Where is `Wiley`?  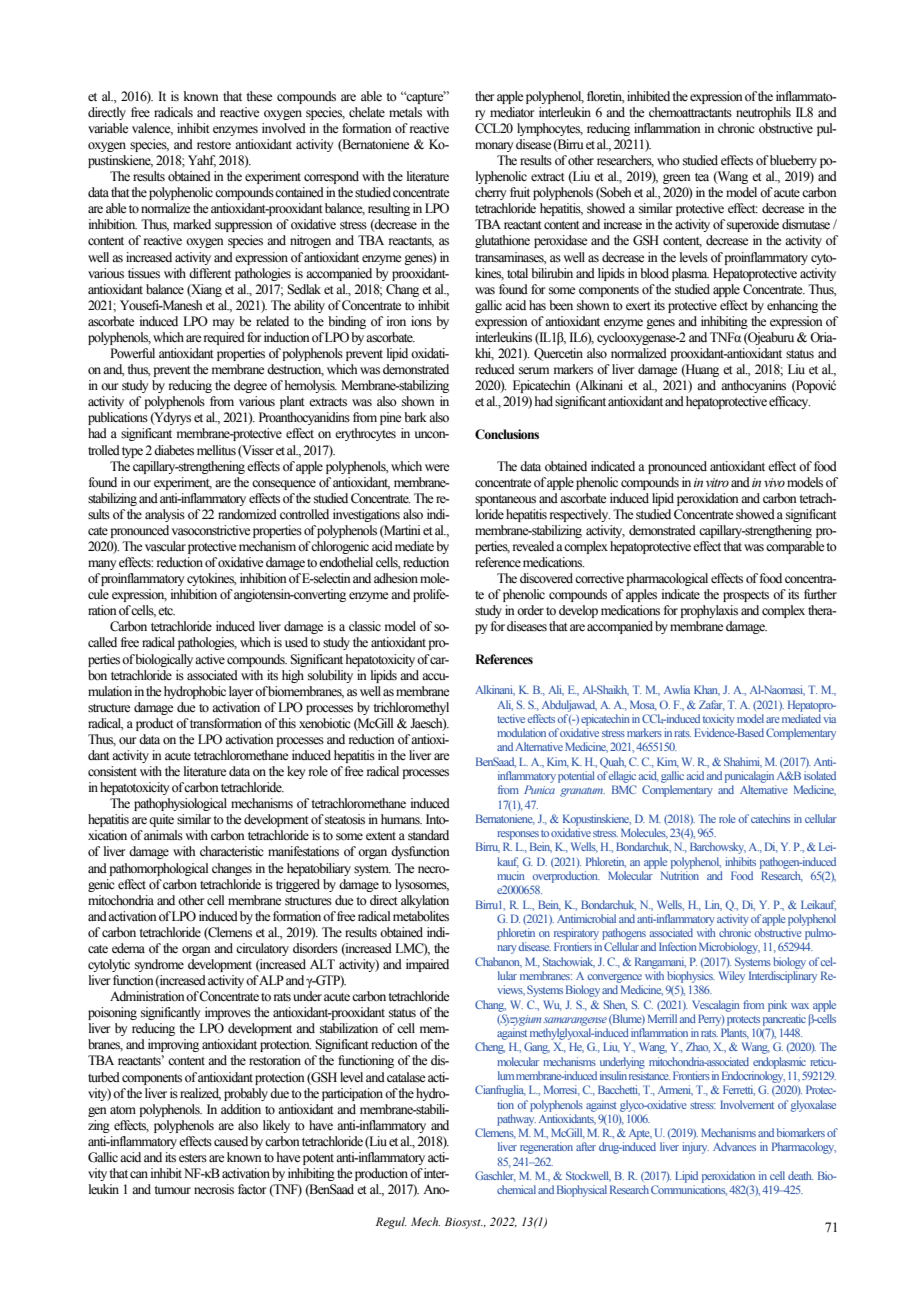 Wiley is located at coordinates (732, 977).
